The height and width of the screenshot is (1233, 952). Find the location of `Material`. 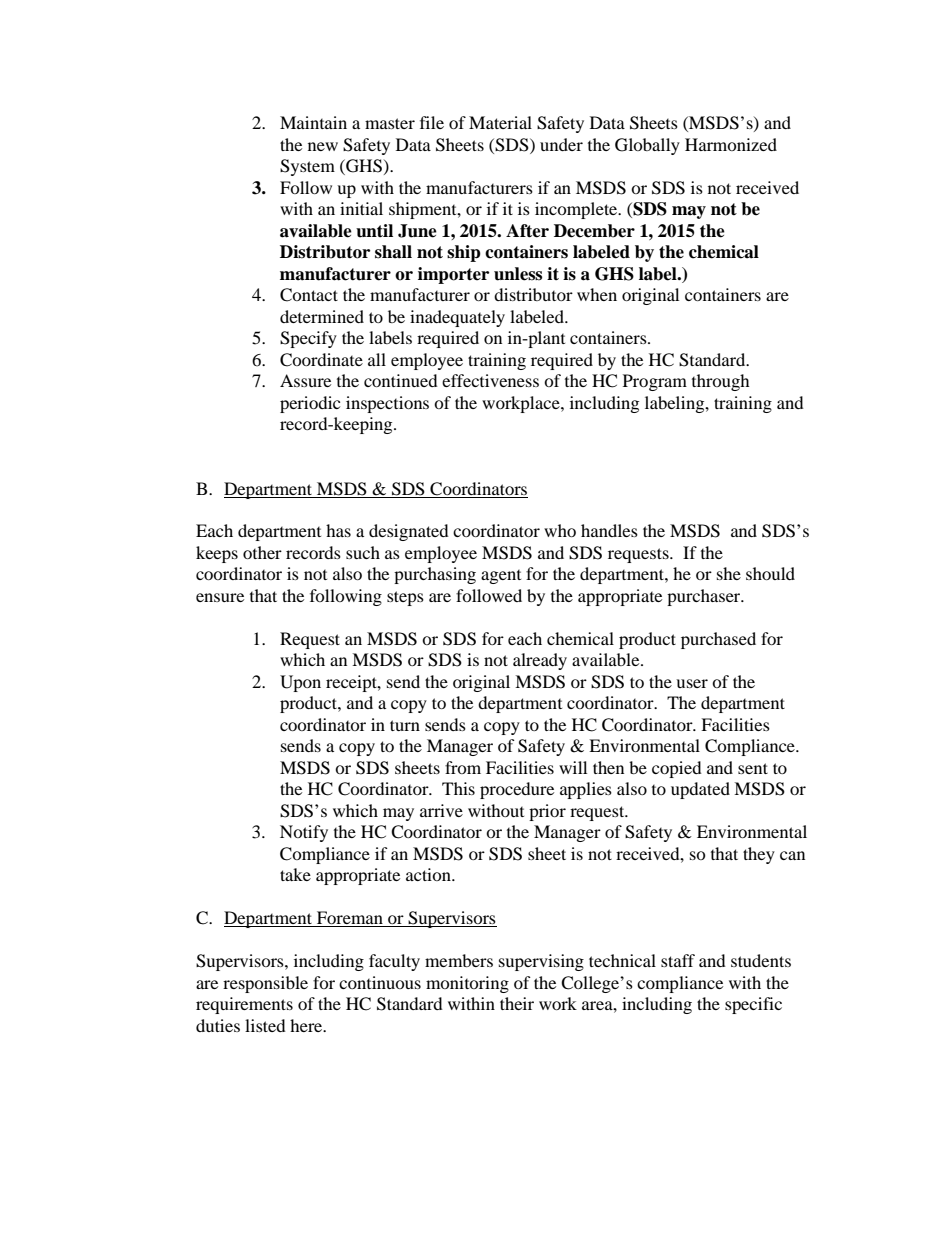

Material is located at coordinates (500, 122).
